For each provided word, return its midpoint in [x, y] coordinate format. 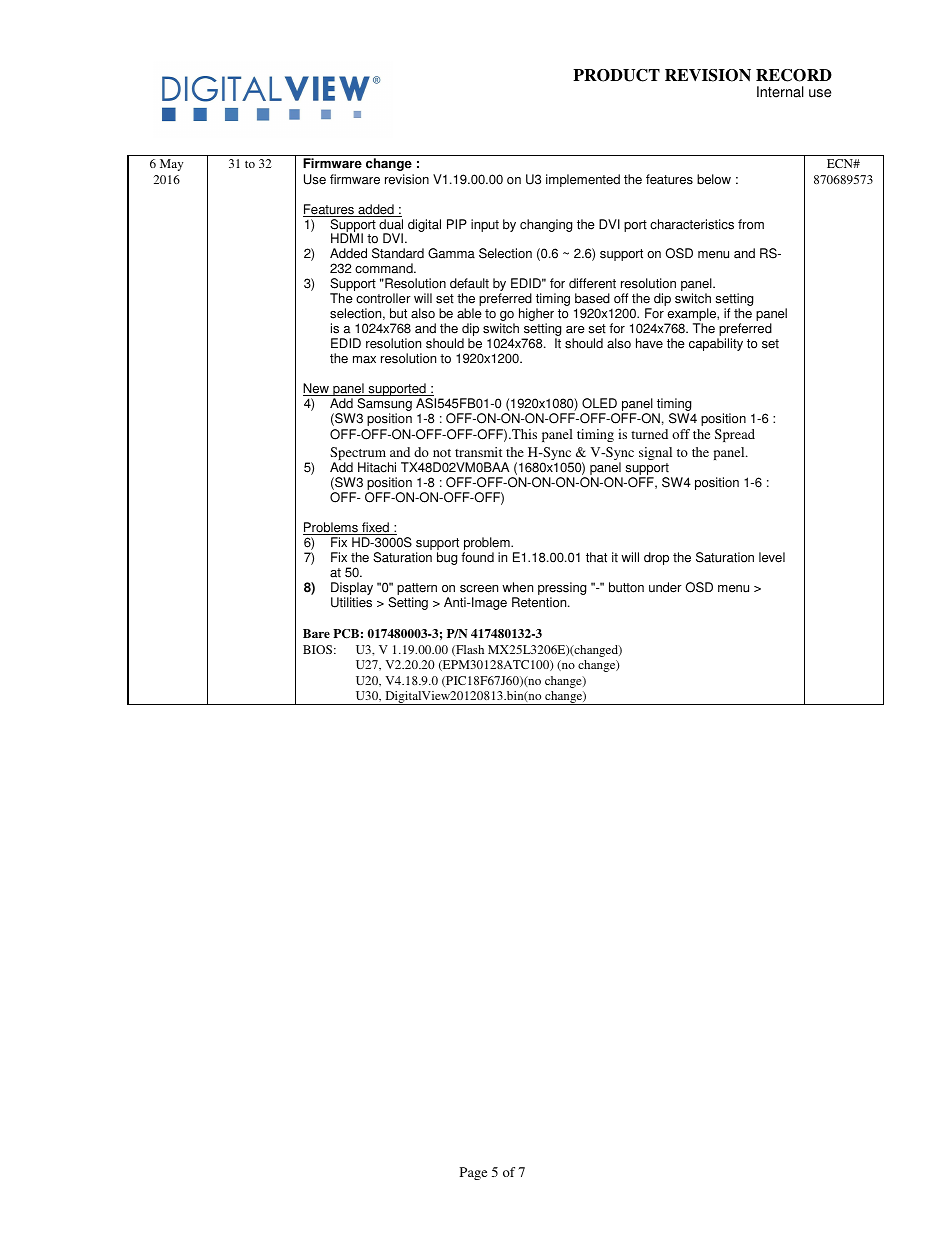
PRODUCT [616, 75]
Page [473, 1173]
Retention [540, 602]
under [665, 587]
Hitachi [377, 467]
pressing [562, 590]
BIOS [317, 649]
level [772, 557]
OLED [599, 403]
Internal [780, 92]
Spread [735, 435]
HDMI [347, 238]
